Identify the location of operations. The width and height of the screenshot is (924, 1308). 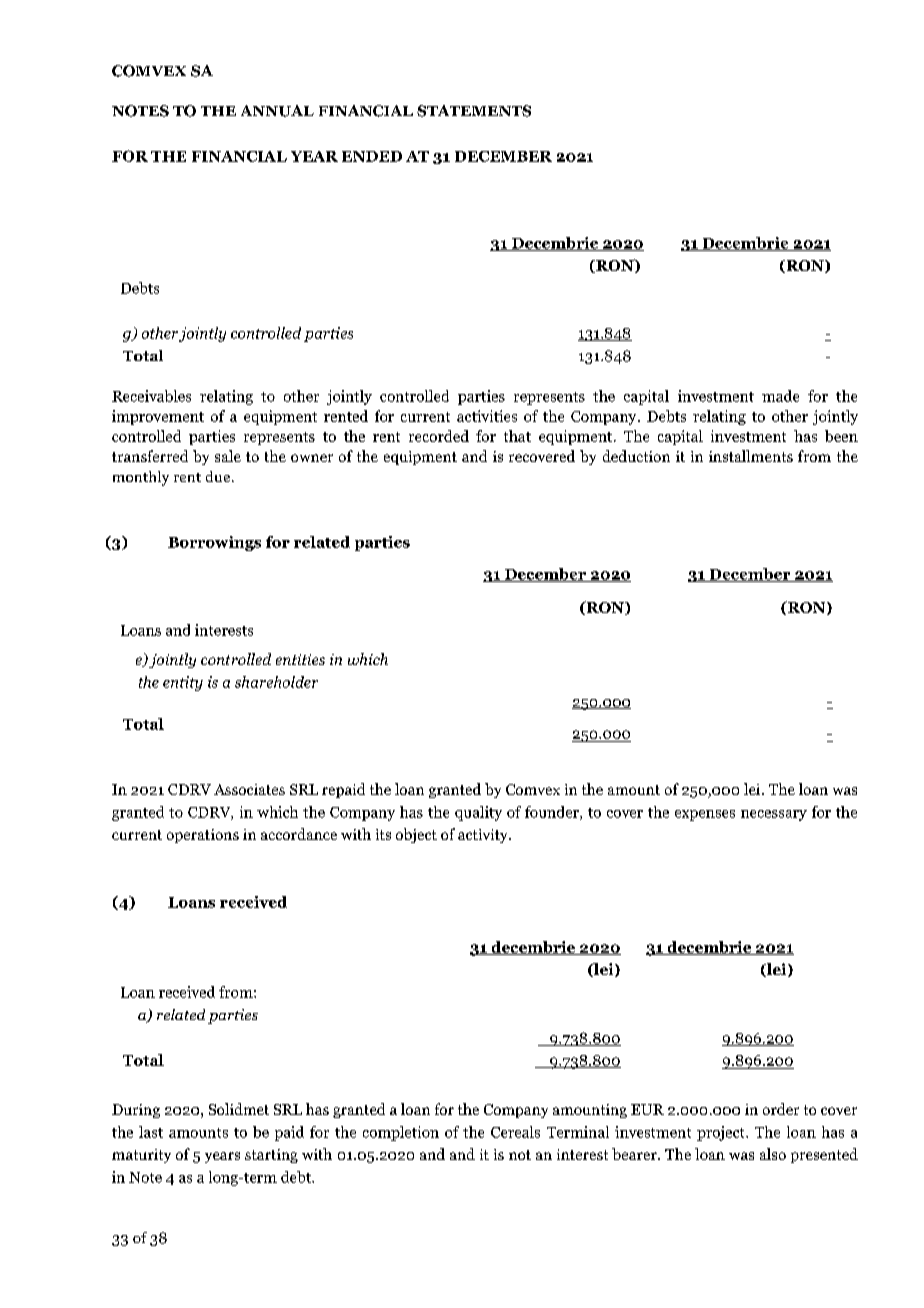
(203, 836).
